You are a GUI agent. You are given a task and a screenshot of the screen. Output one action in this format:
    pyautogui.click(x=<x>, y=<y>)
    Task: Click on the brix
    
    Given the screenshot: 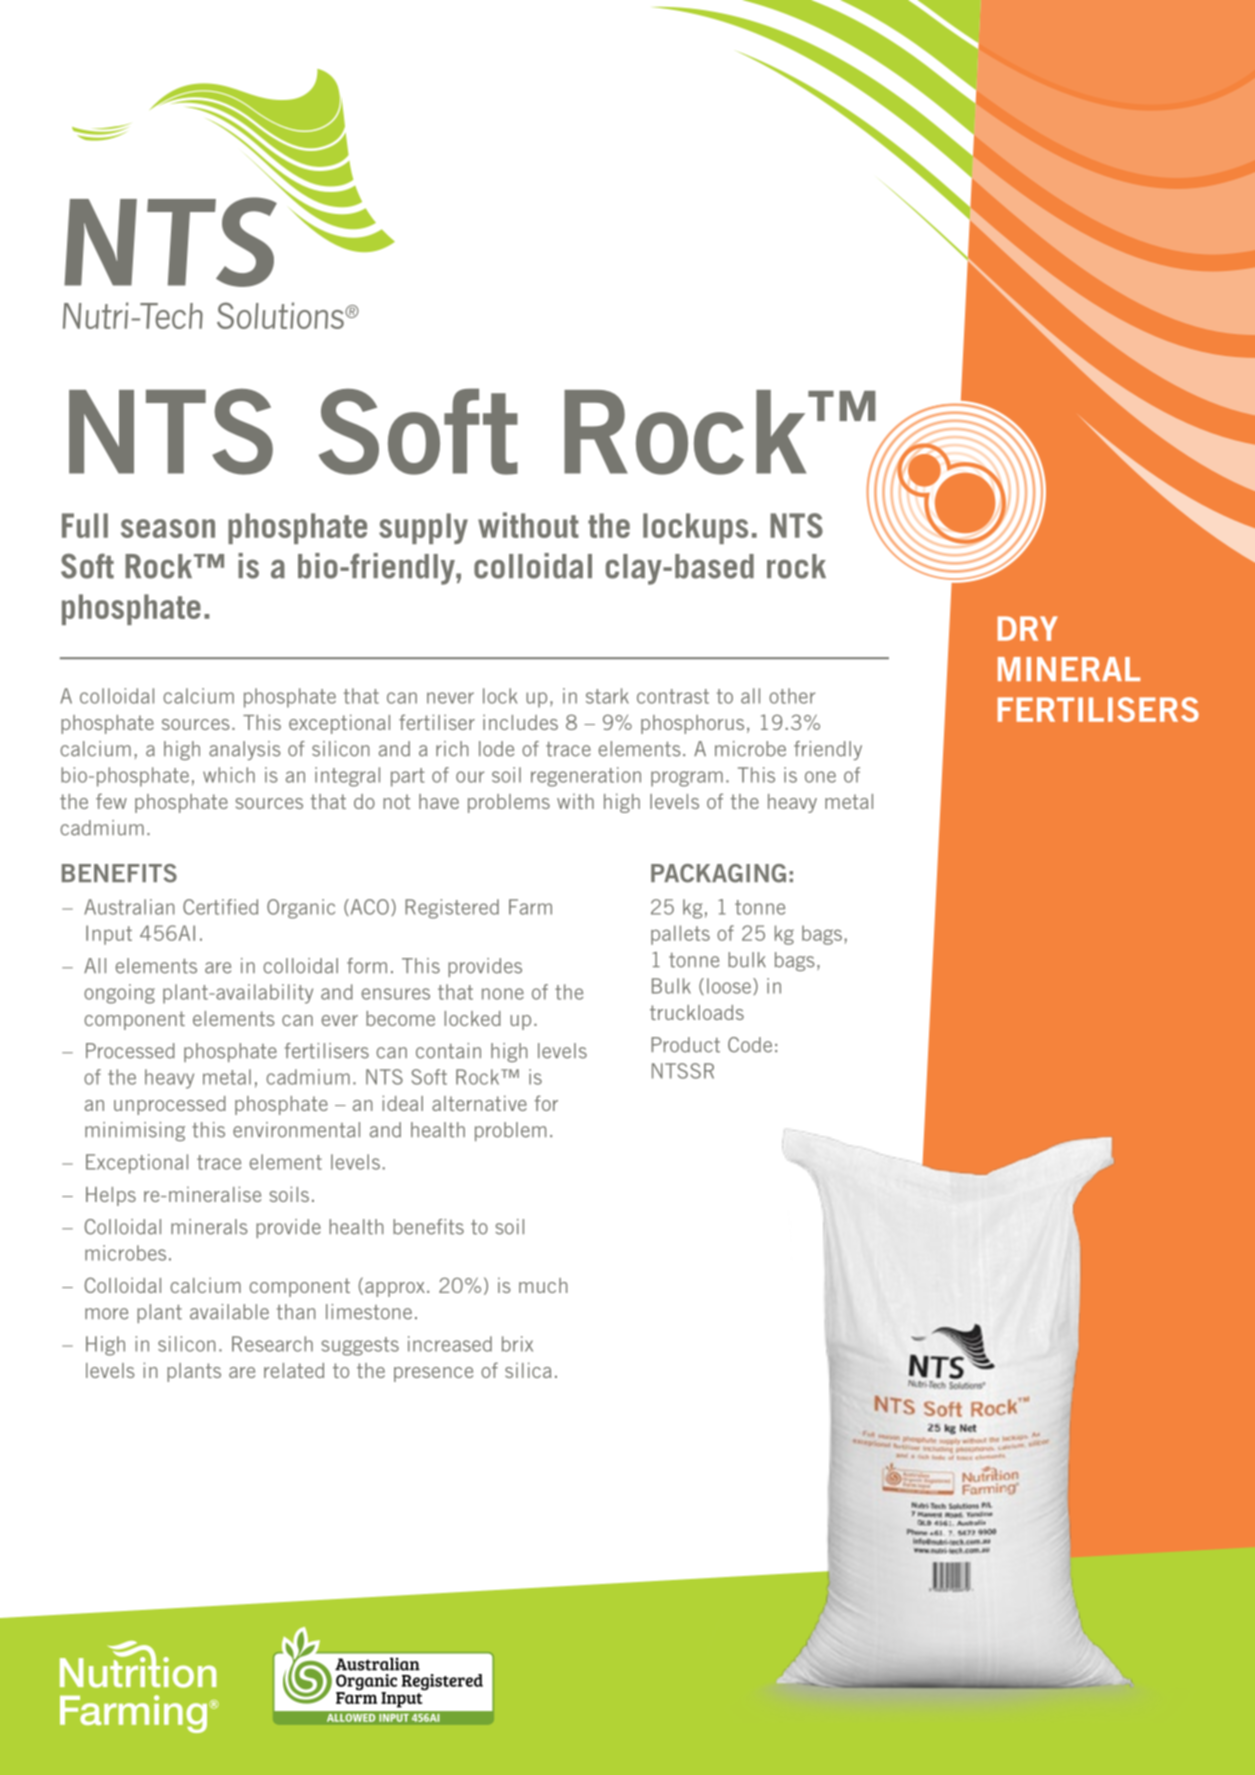 What is the action you would take?
    pyautogui.click(x=517, y=1344)
